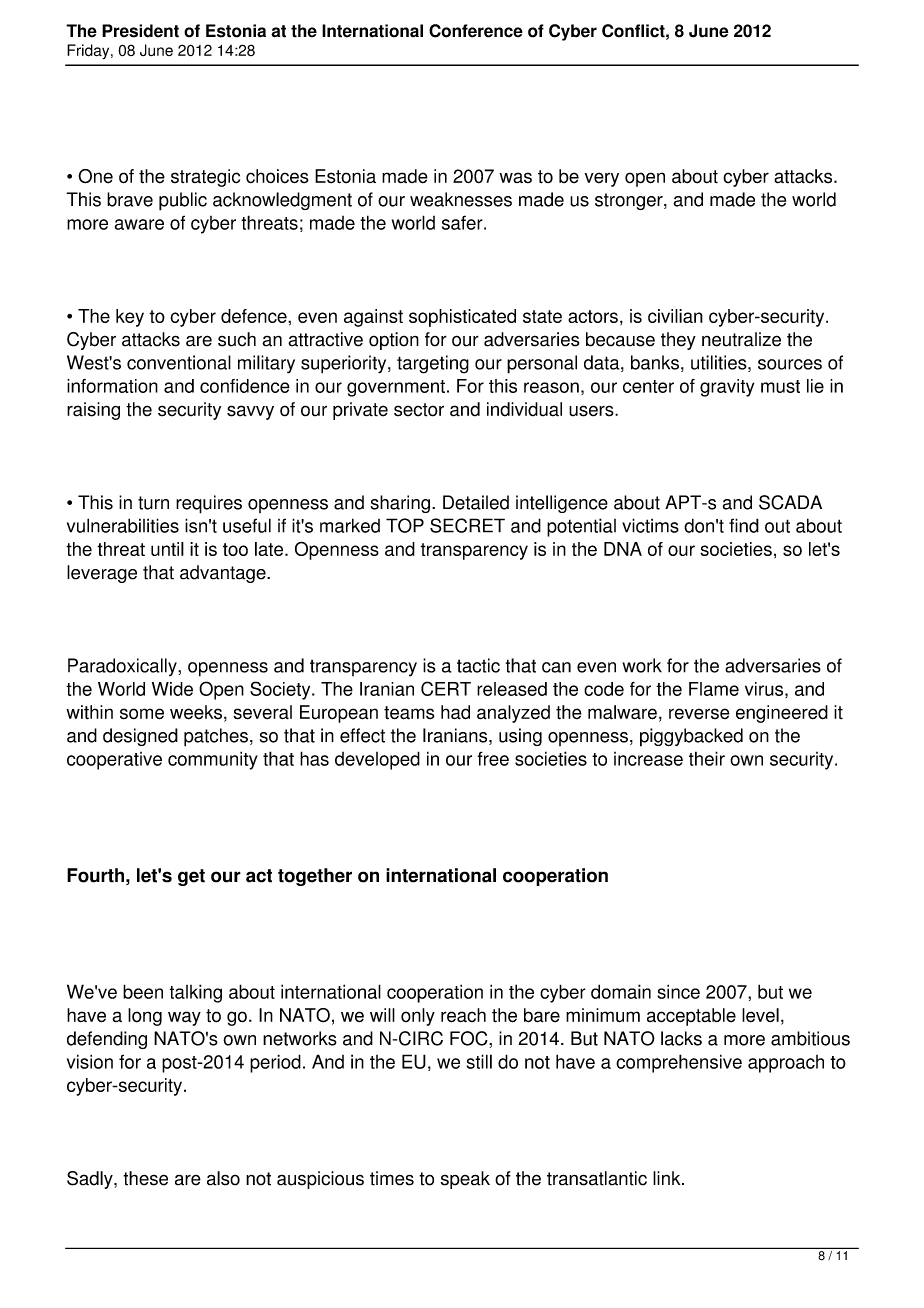 This screenshot has width=924, height=1308. What do you see at coordinates (224, 574) in the screenshot?
I see `advantage` at bounding box center [224, 574].
